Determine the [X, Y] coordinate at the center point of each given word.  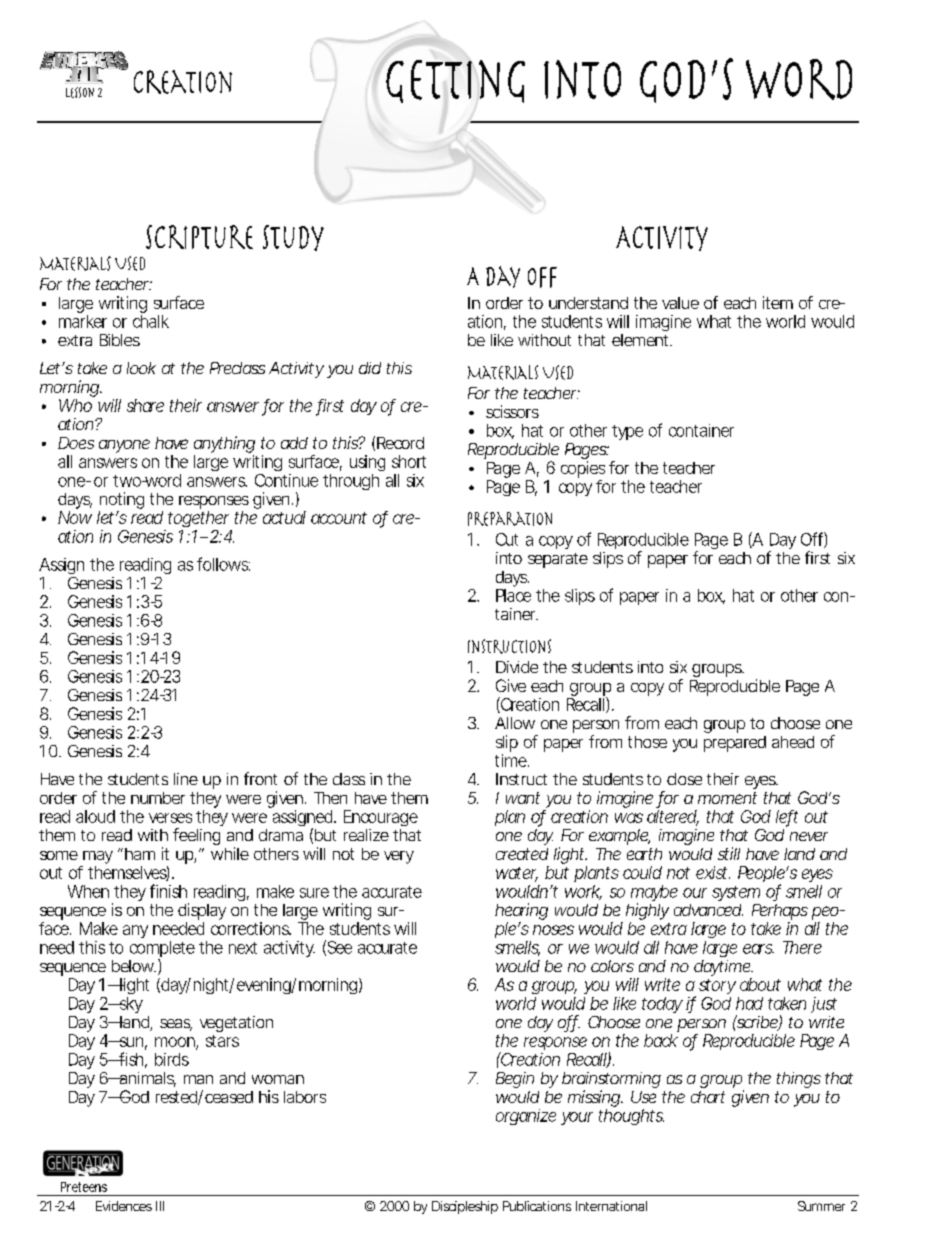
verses [170, 818]
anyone [124, 446]
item [778, 302]
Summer [821, 1206]
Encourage [381, 818]
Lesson [80, 92]
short [409, 461]
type [627, 432]
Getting [454, 80]
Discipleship [465, 1207]
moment [727, 798]
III [160, 1206]
